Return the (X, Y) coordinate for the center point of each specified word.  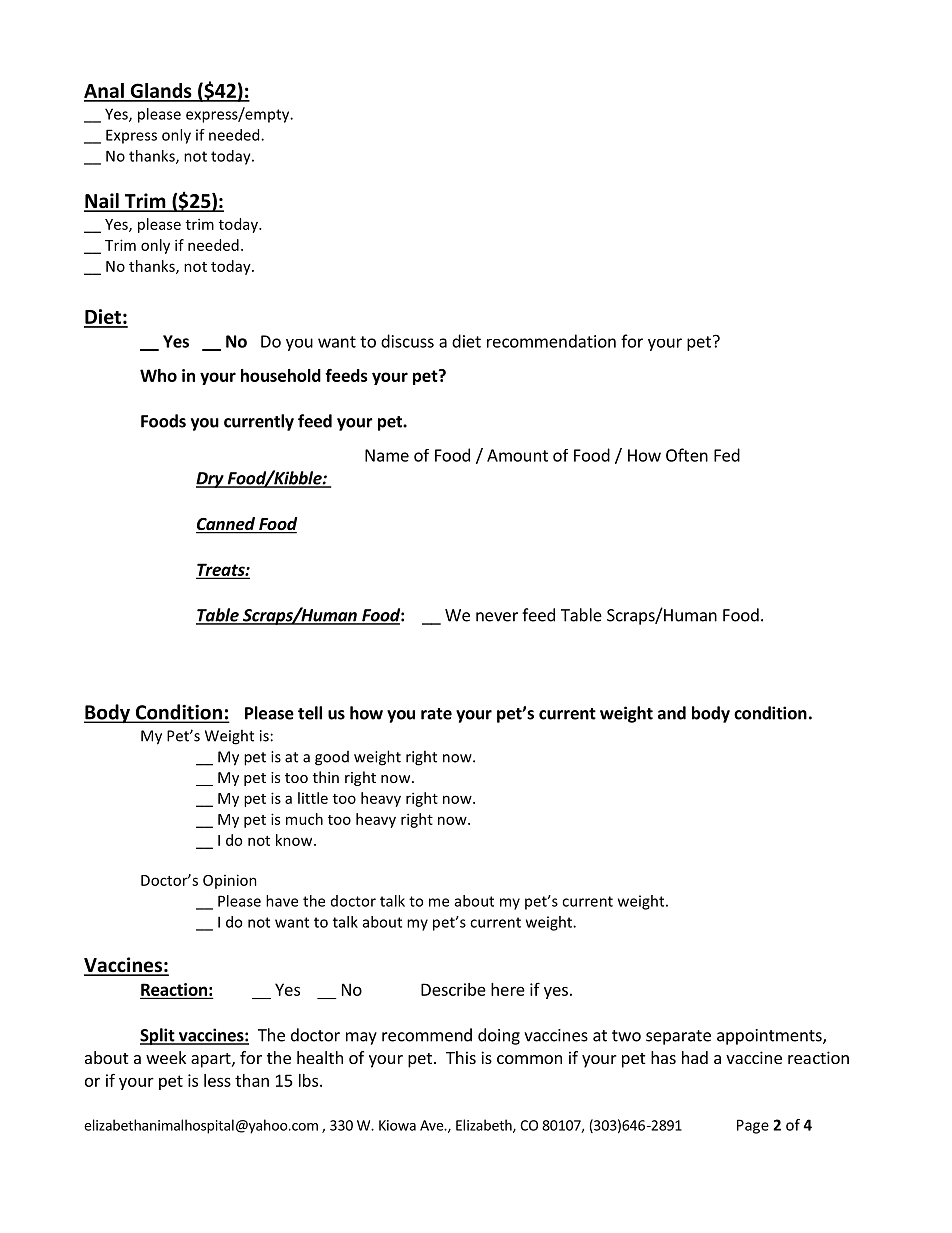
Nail (102, 202)
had (695, 1057)
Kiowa (397, 1125)
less (217, 1080)
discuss (407, 341)
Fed (727, 455)
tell (310, 713)
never (497, 617)
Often (687, 455)
